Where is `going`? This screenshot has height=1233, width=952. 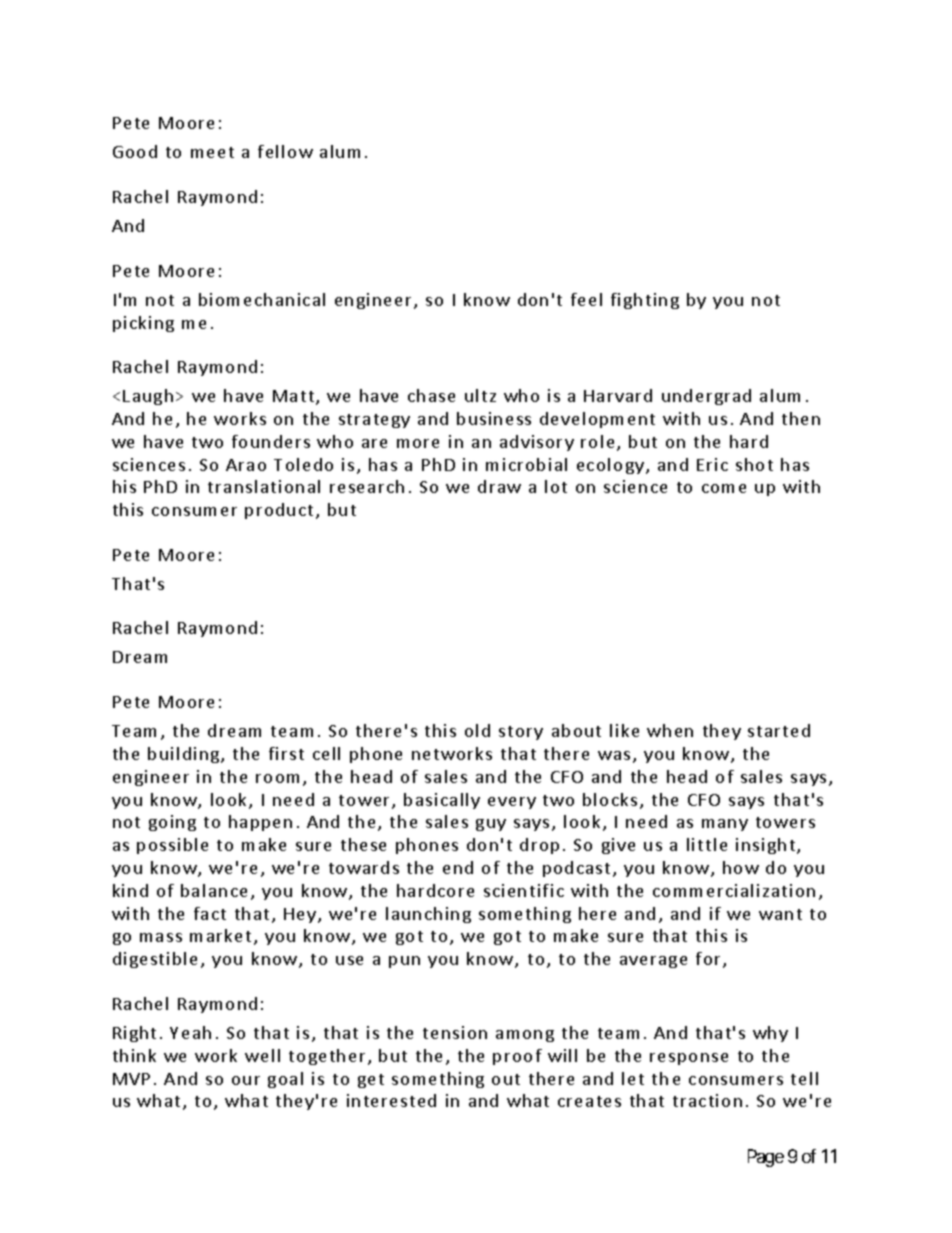 going is located at coordinates (172, 823).
